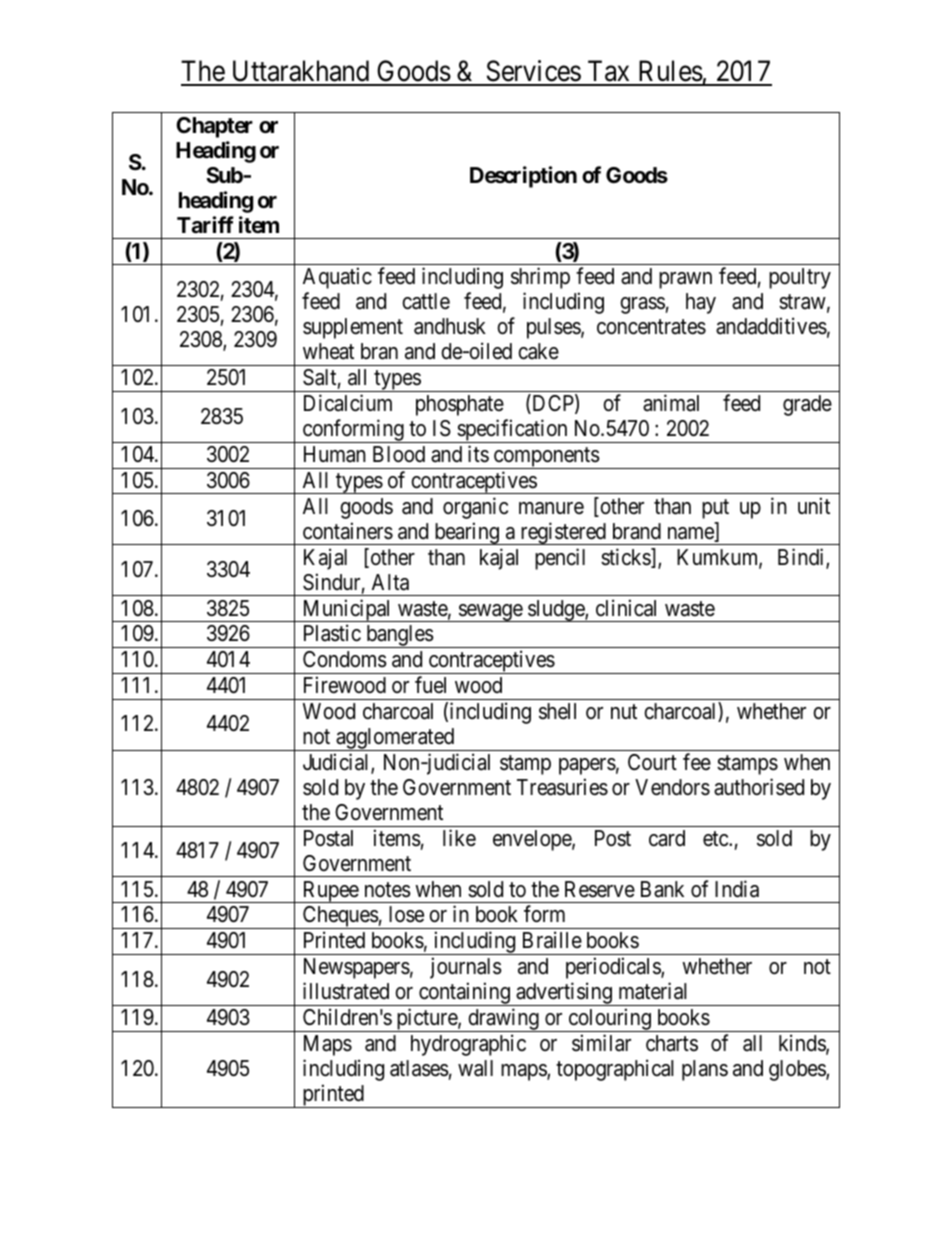  What do you see at coordinates (214, 127) in the page?
I see `Chapter` at bounding box center [214, 127].
